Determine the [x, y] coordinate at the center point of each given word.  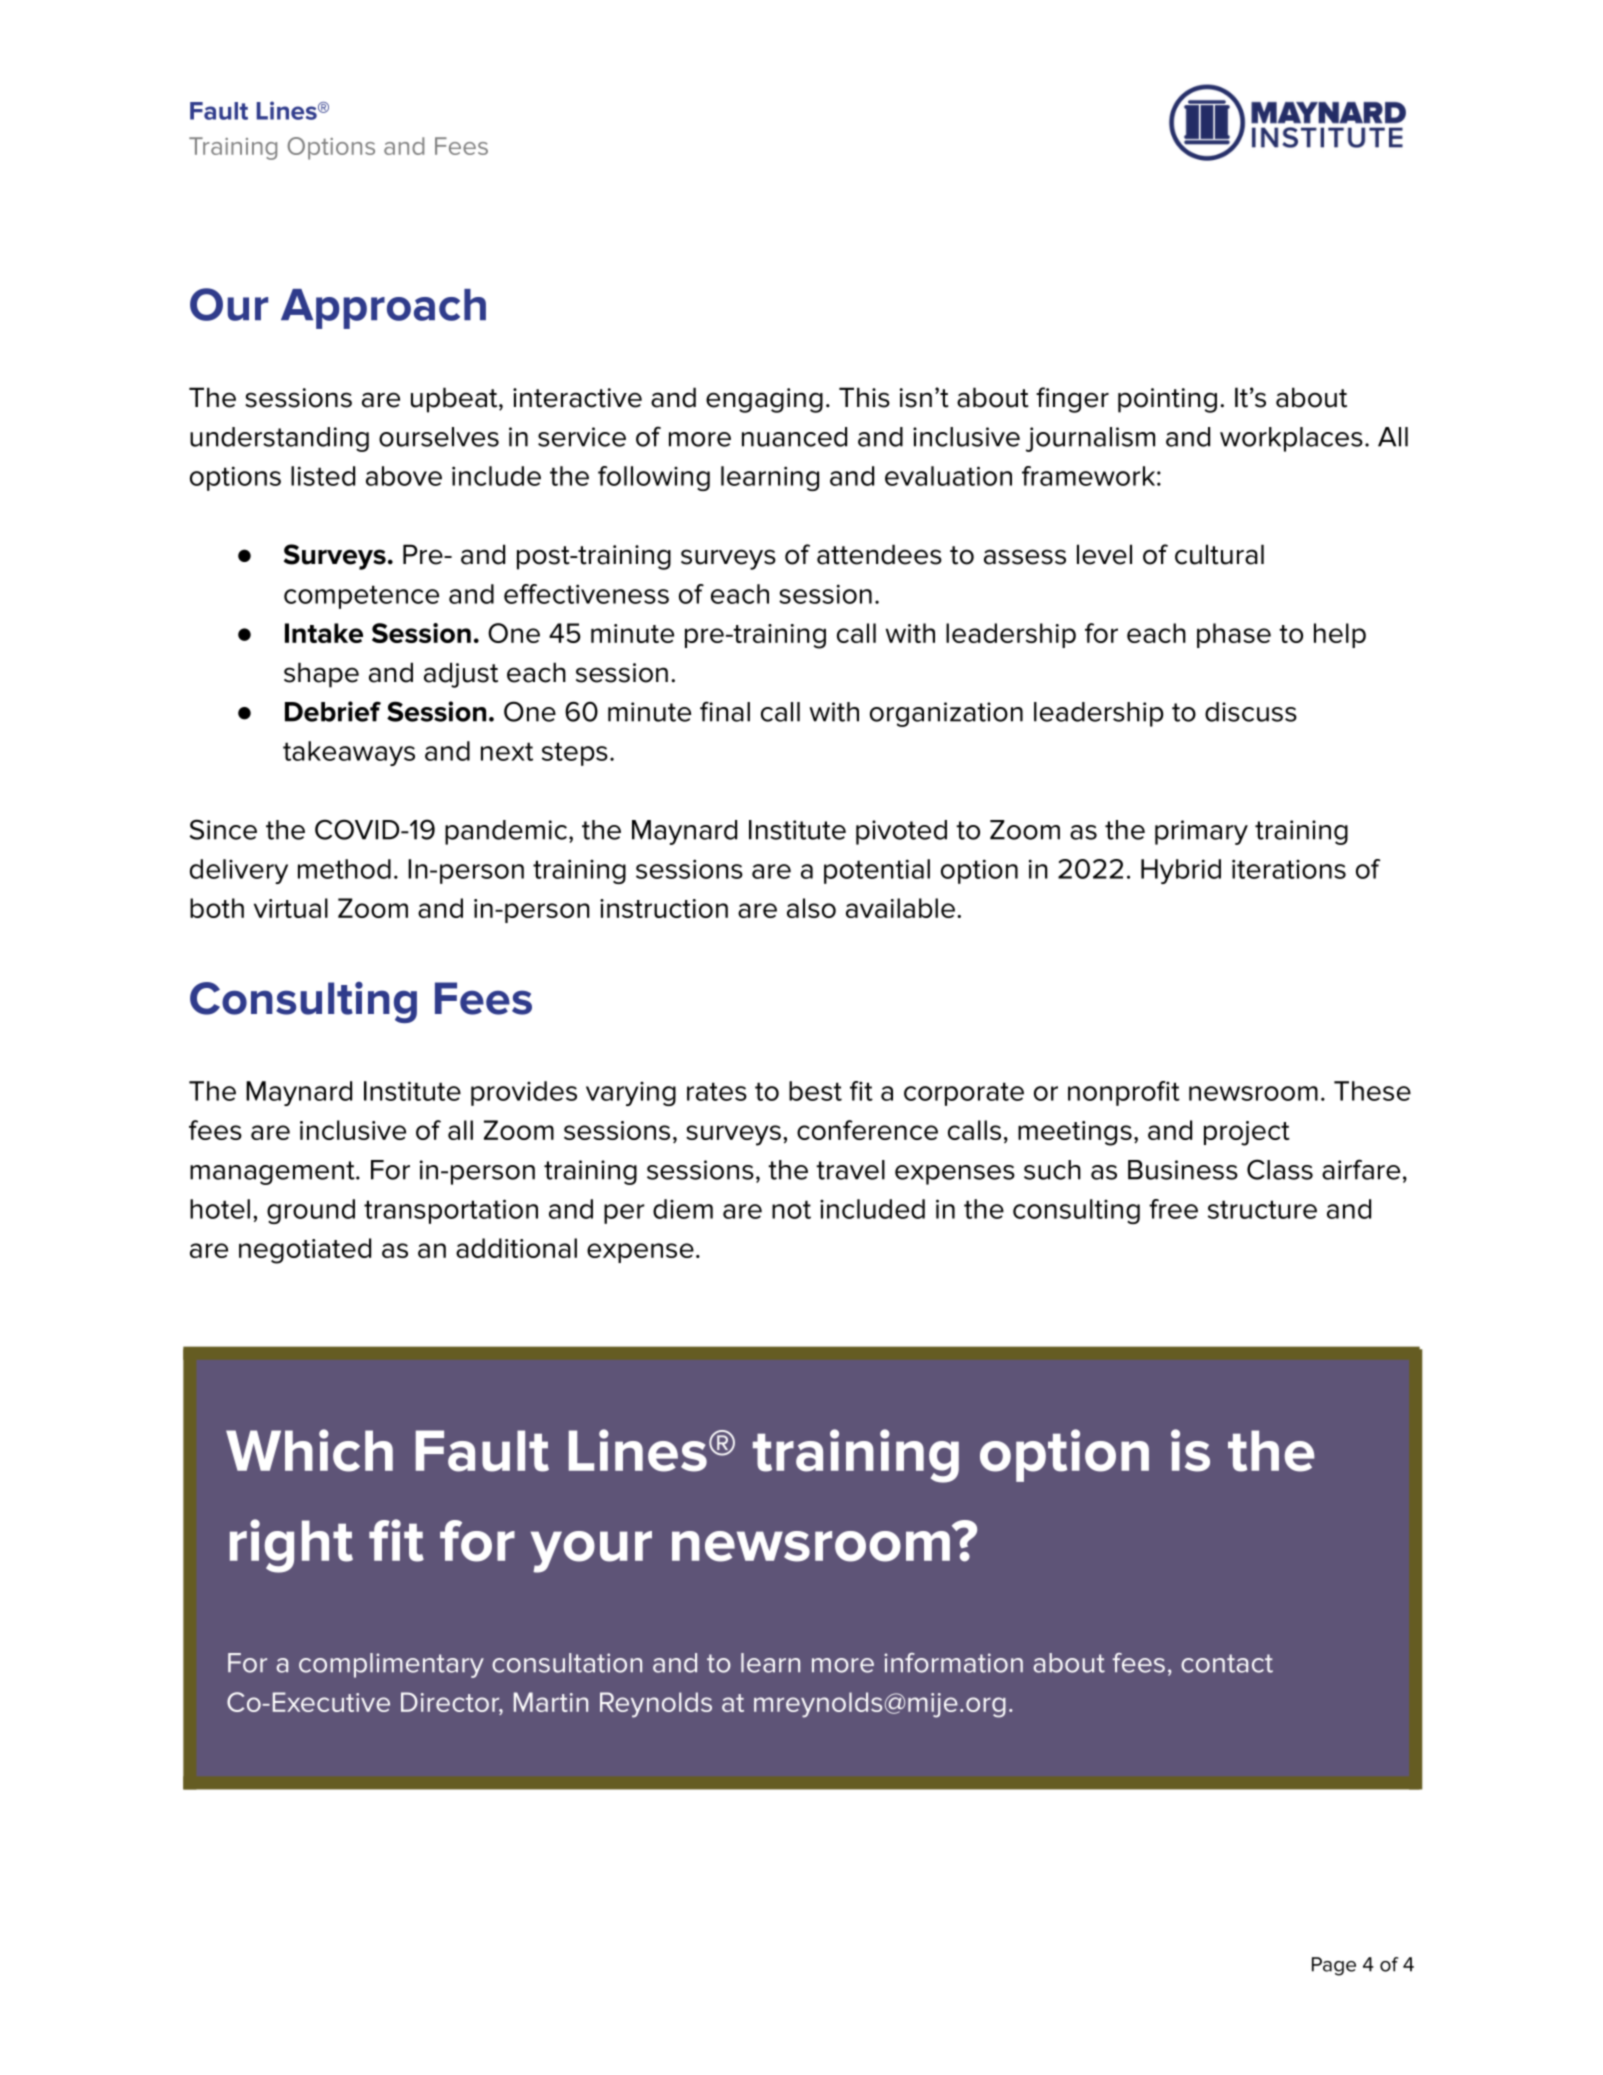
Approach [383, 309]
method [344, 869]
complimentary [391, 1665]
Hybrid [1181, 871]
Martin [551, 1702]
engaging [764, 400]
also [811, 908]
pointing [1167, 400]
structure [1262, 1209]
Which [309, 1450]
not [791, 1209]
